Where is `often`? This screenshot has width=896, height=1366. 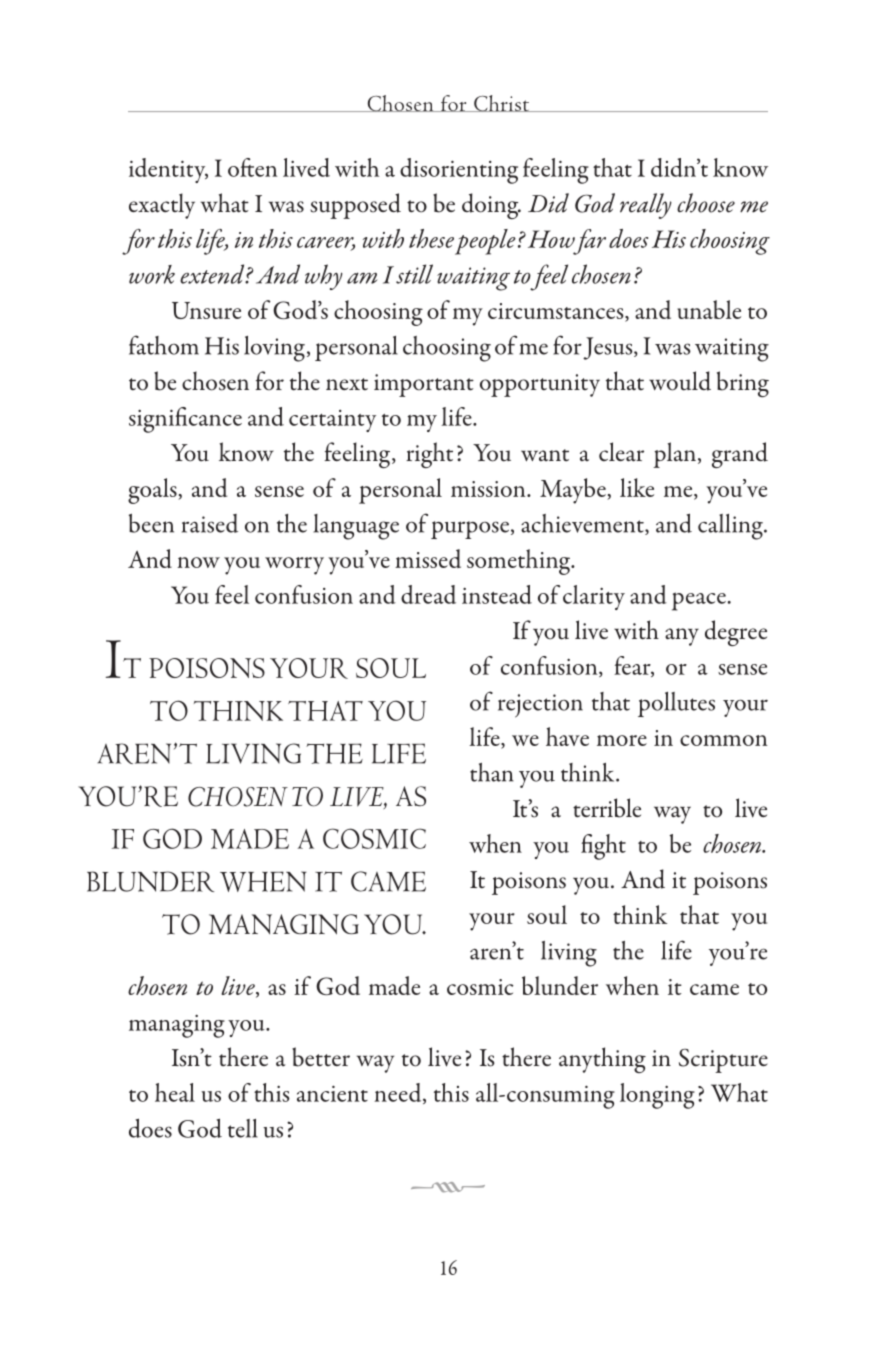
often is located at coordinates (252, 167).
